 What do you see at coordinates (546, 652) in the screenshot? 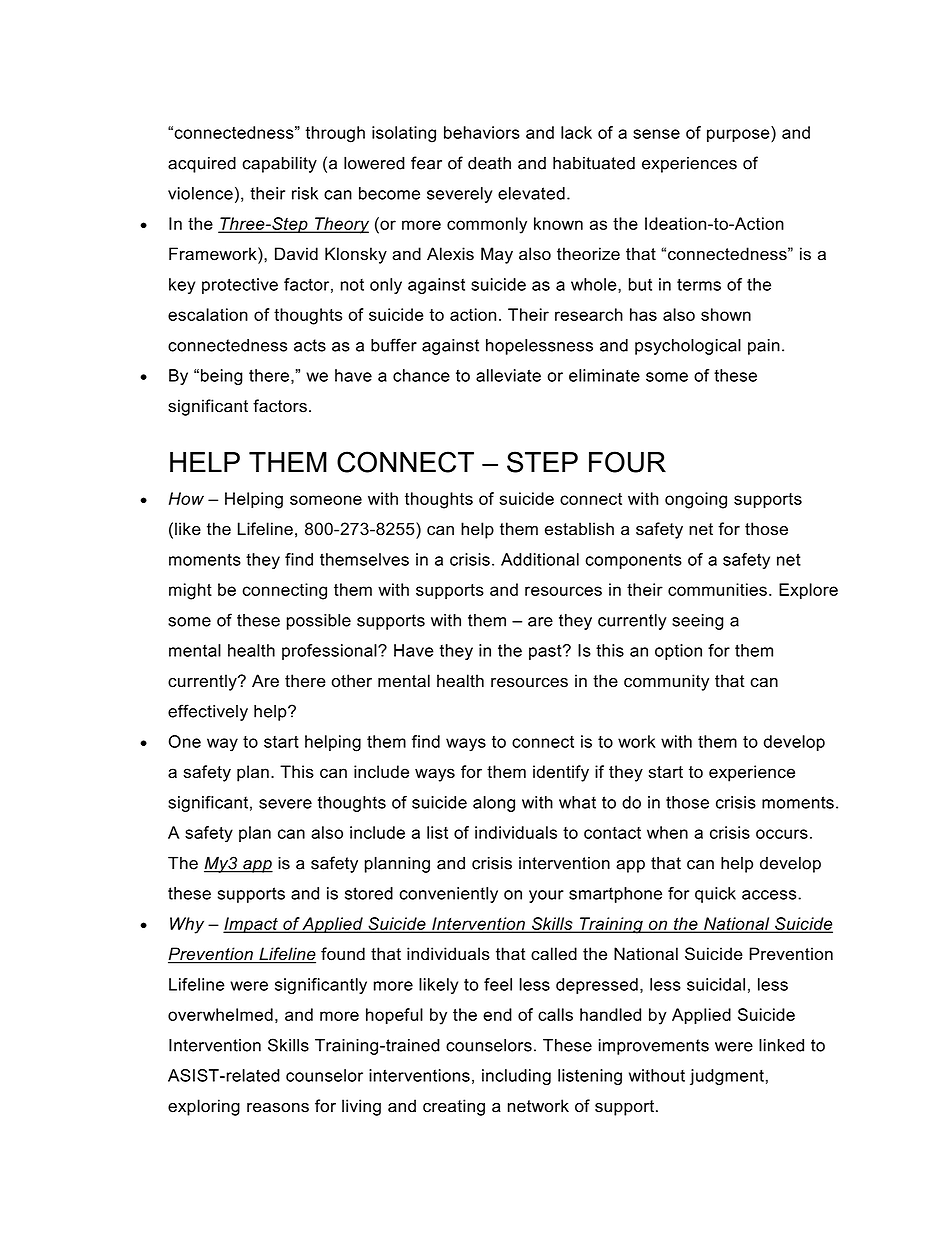
I see `past` at bounding box center [546, 652].
